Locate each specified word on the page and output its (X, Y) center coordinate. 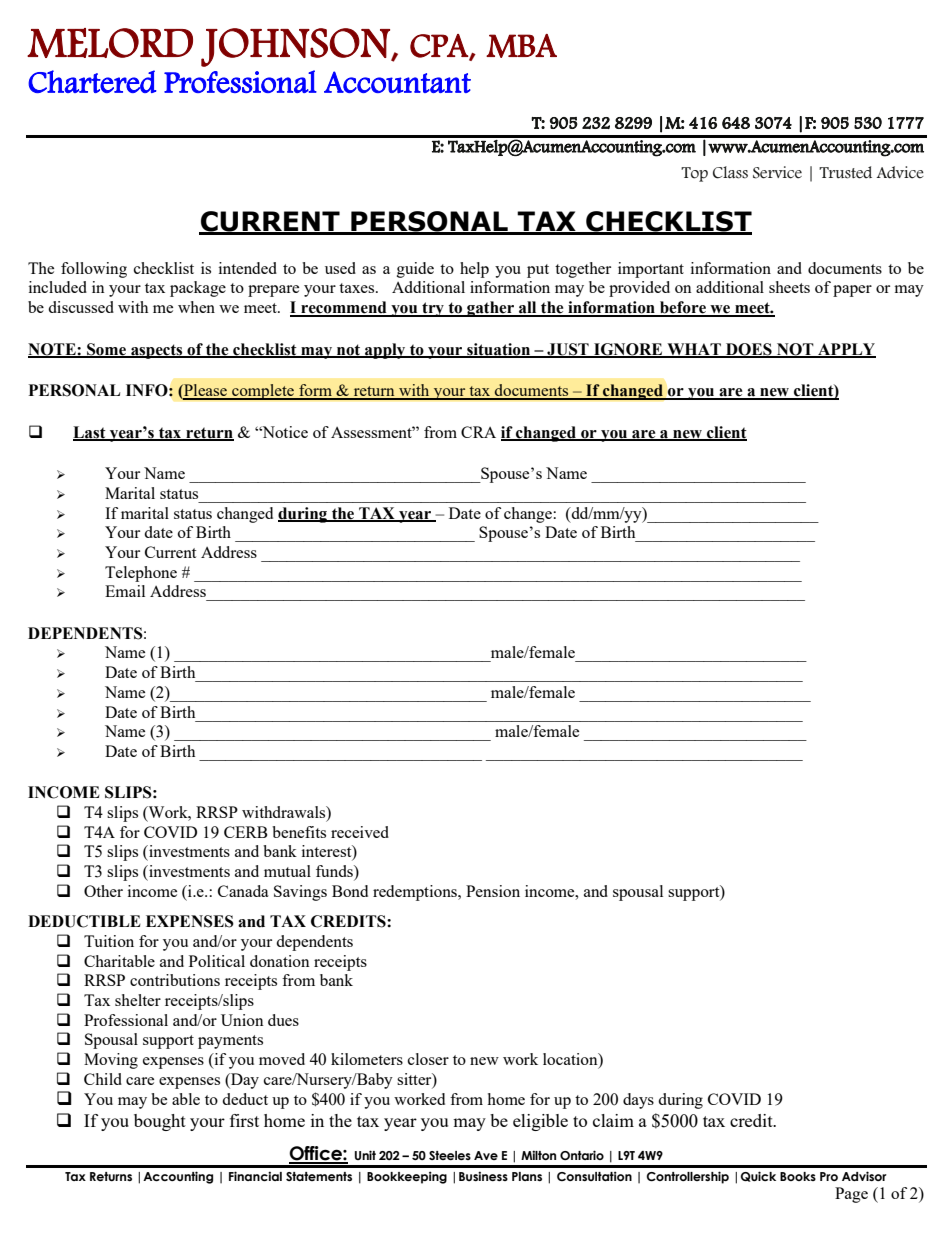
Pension (493, 891)
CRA (478, 432)
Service (777, 172)
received (360, 832)
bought (160, 1122)
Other (103, 891)
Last (90, 433)
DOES (749, 350)
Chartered (92, 81)
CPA (440, 47)
